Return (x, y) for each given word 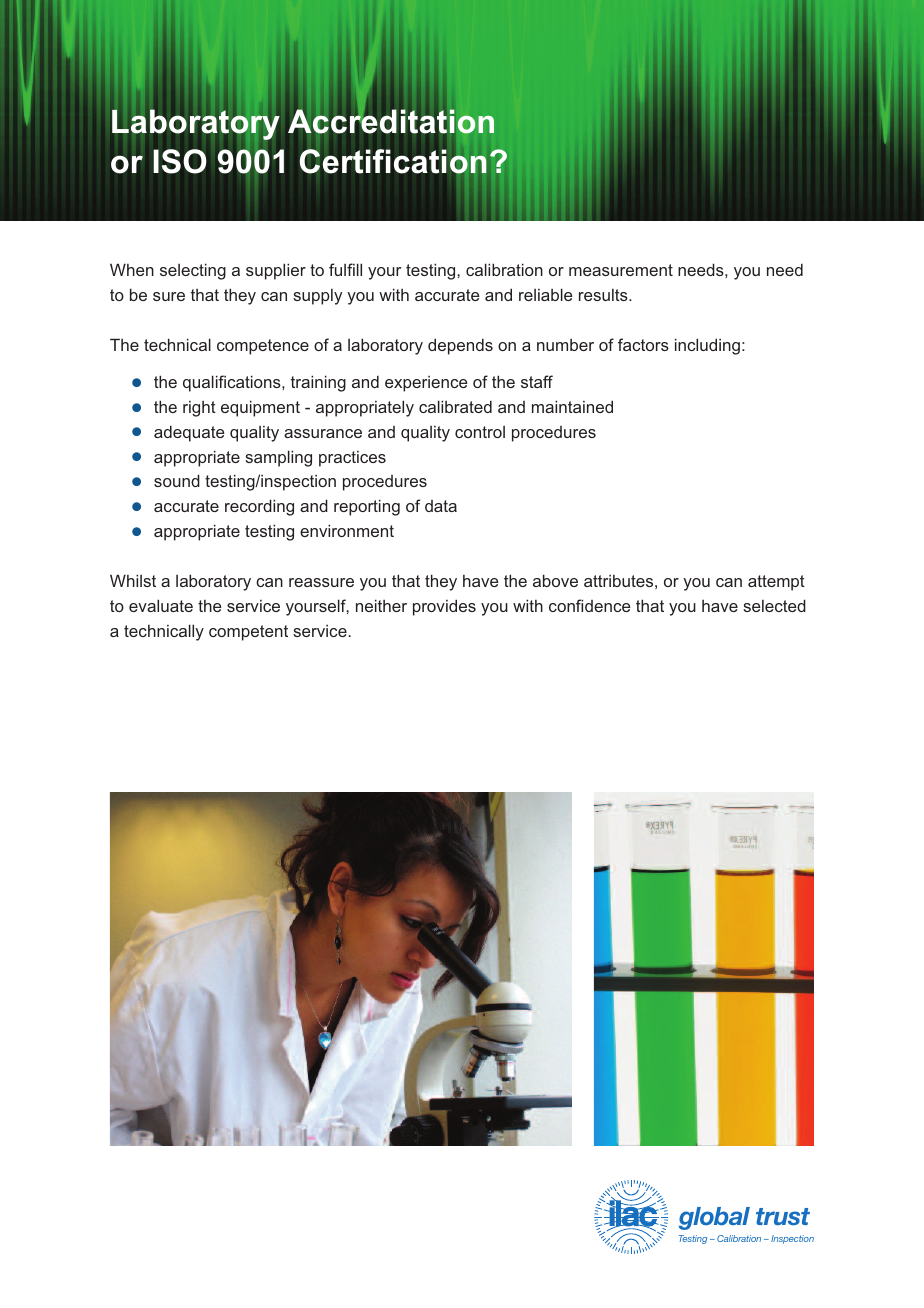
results (604, 295)
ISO (180, 161)
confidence (590, 605)
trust (783, 1216)
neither (381, 605)
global (714, 1218)
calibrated (455, 406)
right (199, 409)
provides (444, 607)
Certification (393, 161)
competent (248, 633)
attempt (776, 583)
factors (643, 344)
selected (774, 605)
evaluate (161, 605)
